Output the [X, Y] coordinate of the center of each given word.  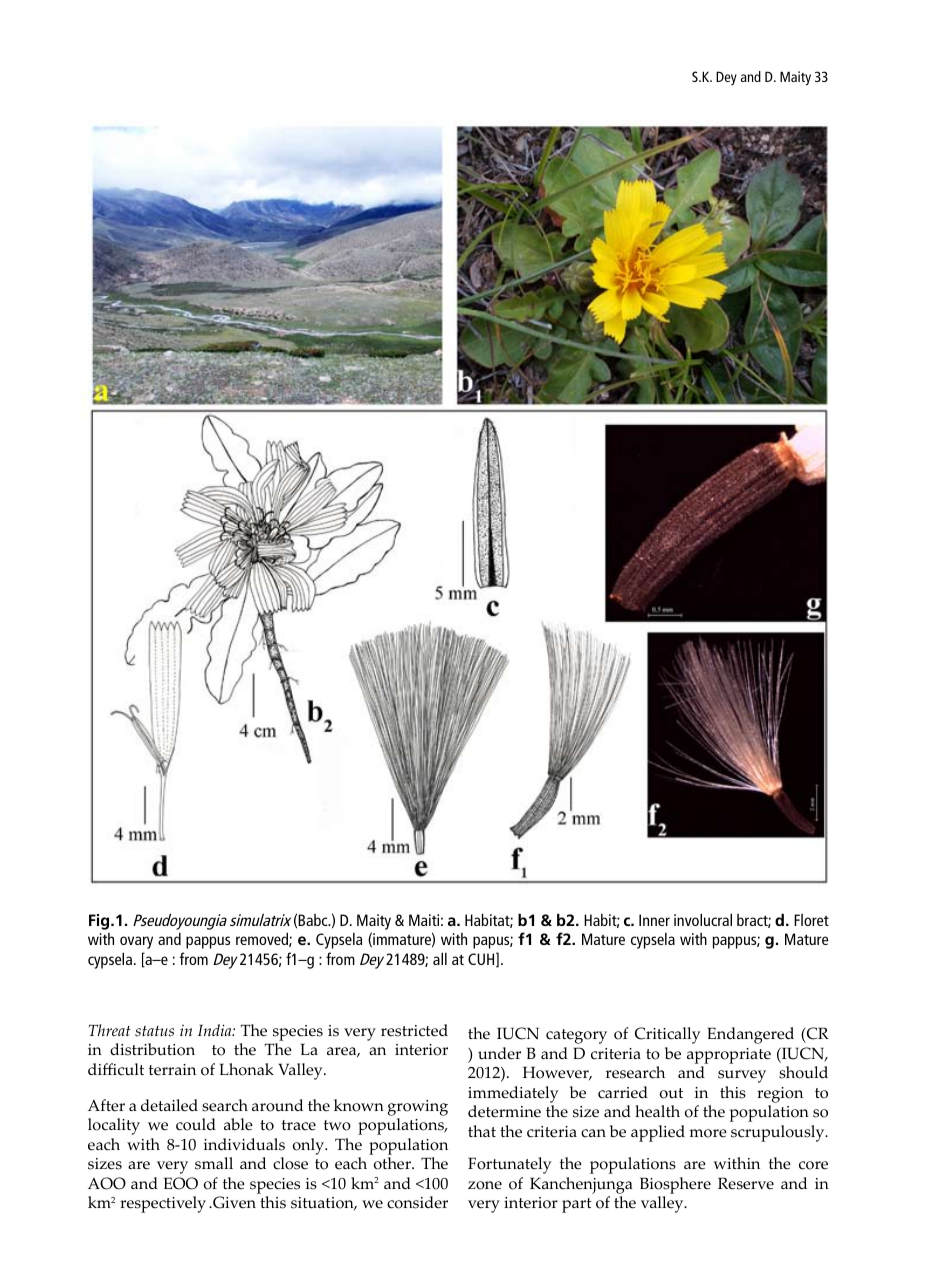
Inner [654, 920]
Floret [811, 920]
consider [417, 1202]
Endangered [750, 1035]
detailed [169, 1105]
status [154, 1031]
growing [418, 1108]
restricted [414, 1030]
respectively [163, 1204]
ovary [136, 942]
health [657, 1111]
